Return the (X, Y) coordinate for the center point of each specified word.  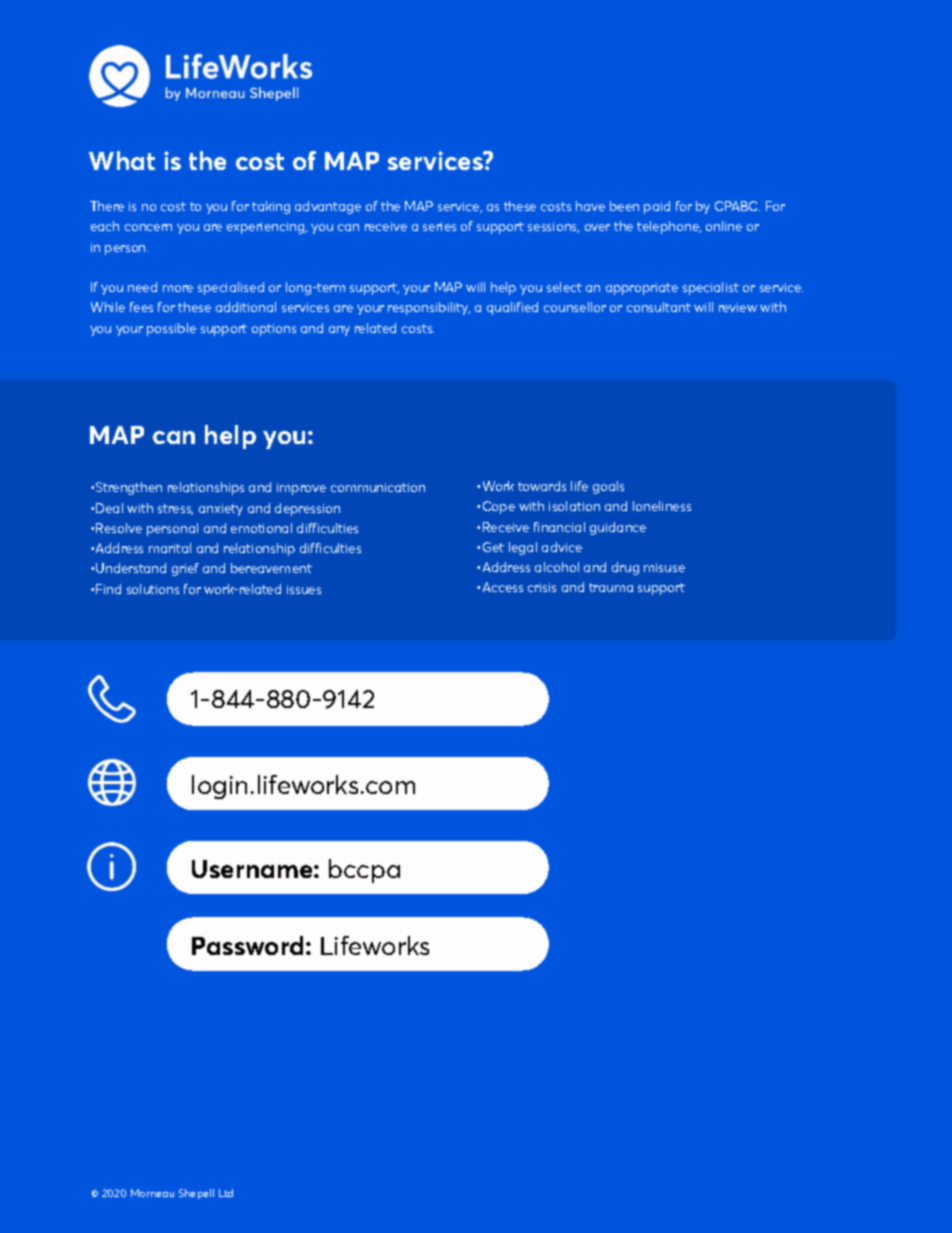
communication (378, 487)
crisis (542, 587)
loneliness (662, 506)
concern (148, 227)
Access (503, 587)
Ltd (226, 1193)
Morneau (152, 1193)
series (439, 226)
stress (175, 509)
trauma (611, 587)
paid (657, 207)
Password (247, 945)
